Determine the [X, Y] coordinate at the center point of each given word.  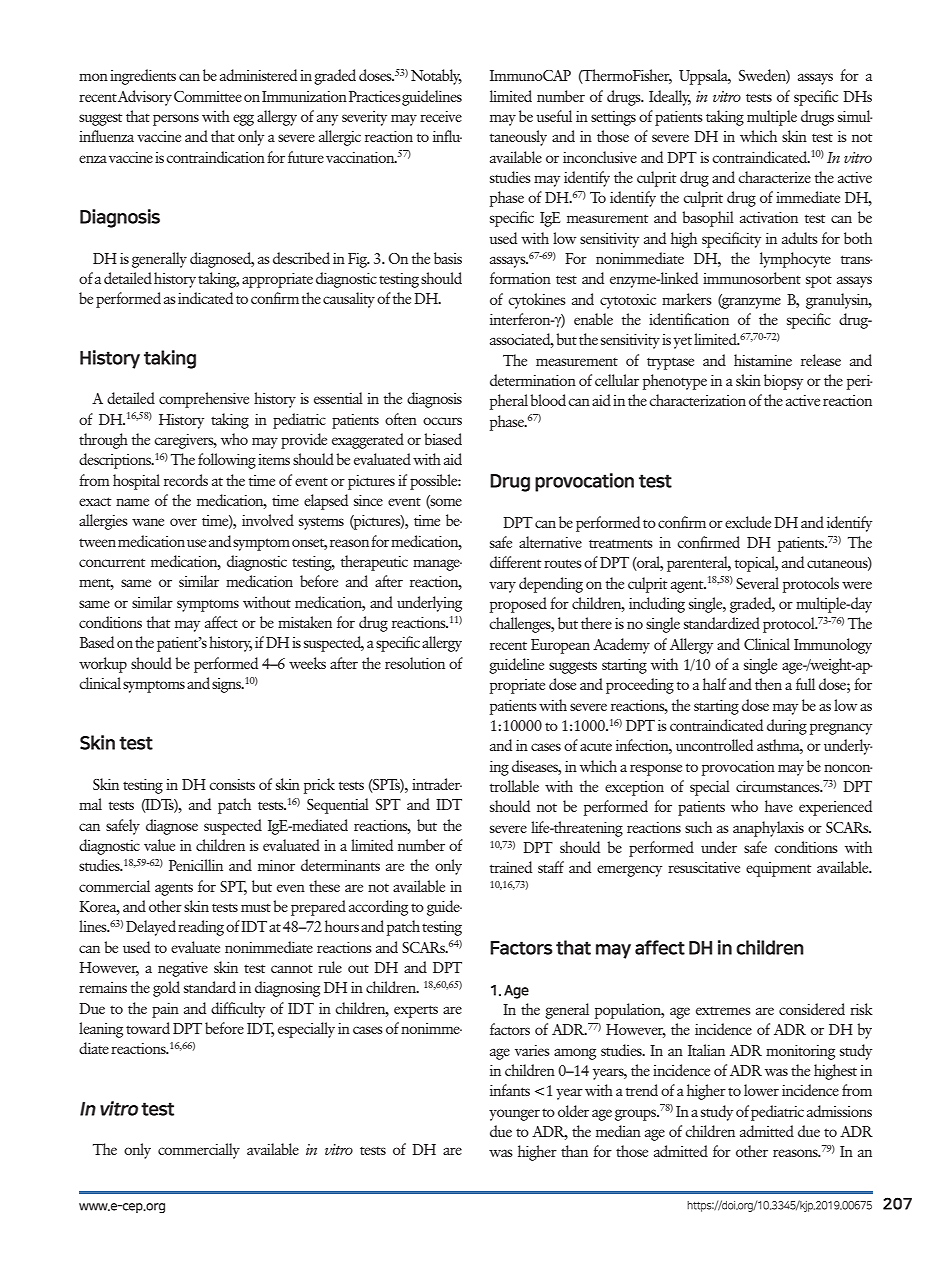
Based [97, 642]
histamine [763, 360]
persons [176, 120]
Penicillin [196, 865]
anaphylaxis [768, 829]
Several [757, 583]
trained [511, 867]
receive [441, 116]
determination [533, 380]
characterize [774, 177]
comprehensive [204, 400]
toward [148, 1028]
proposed [518, 605]
